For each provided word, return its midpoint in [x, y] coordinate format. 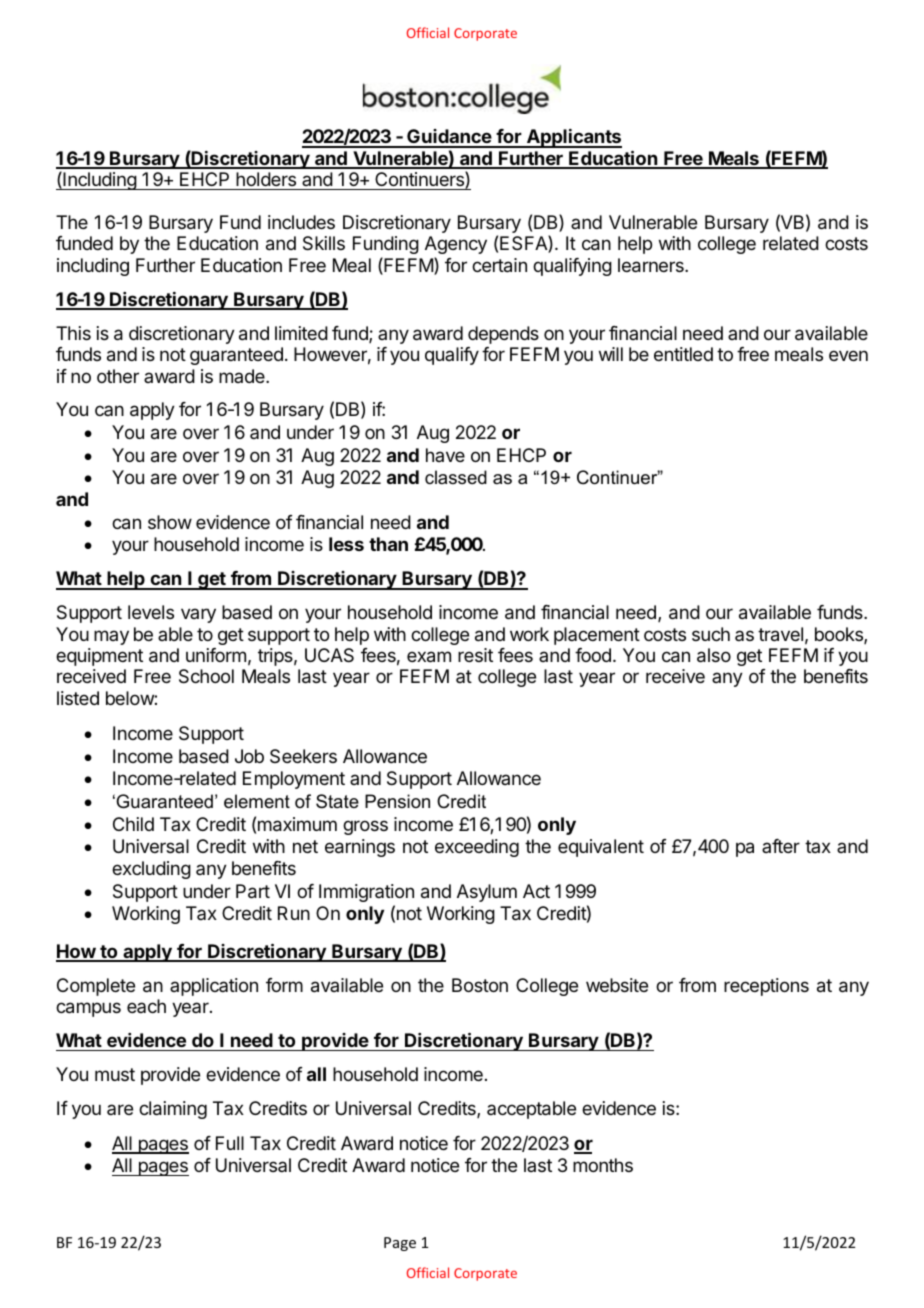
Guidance [449, 138]
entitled [683, 354]
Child [133, 824]
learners [652, 265]
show [170, 522]
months [603, 1165]
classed [456, 477]
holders [266, 179]
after [781, 846]
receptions [766, 987]
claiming [173, 1110]
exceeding [477, 848]
